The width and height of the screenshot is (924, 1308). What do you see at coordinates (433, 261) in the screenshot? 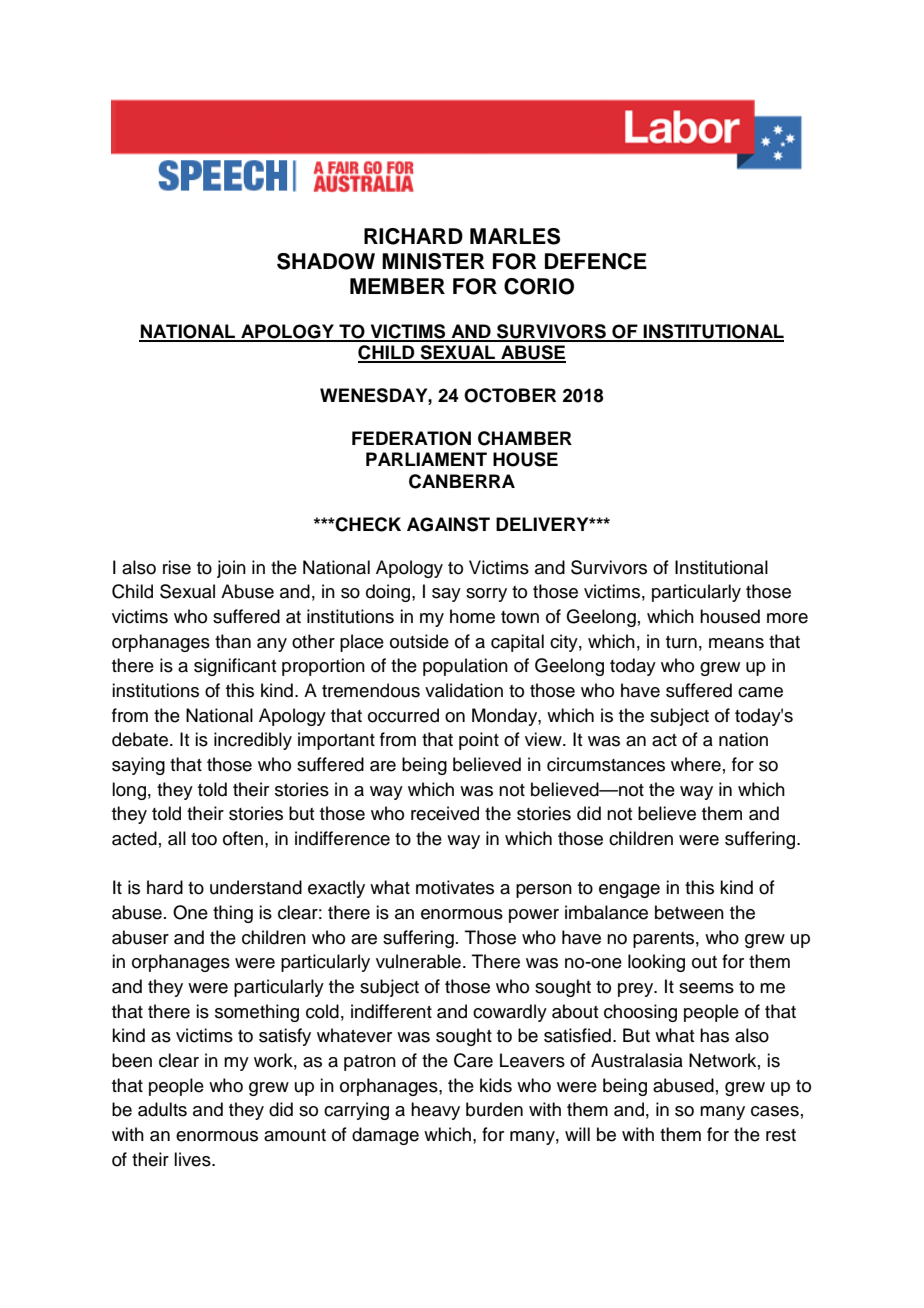
I see `MINISTER` at bounding box center [433, 261].
